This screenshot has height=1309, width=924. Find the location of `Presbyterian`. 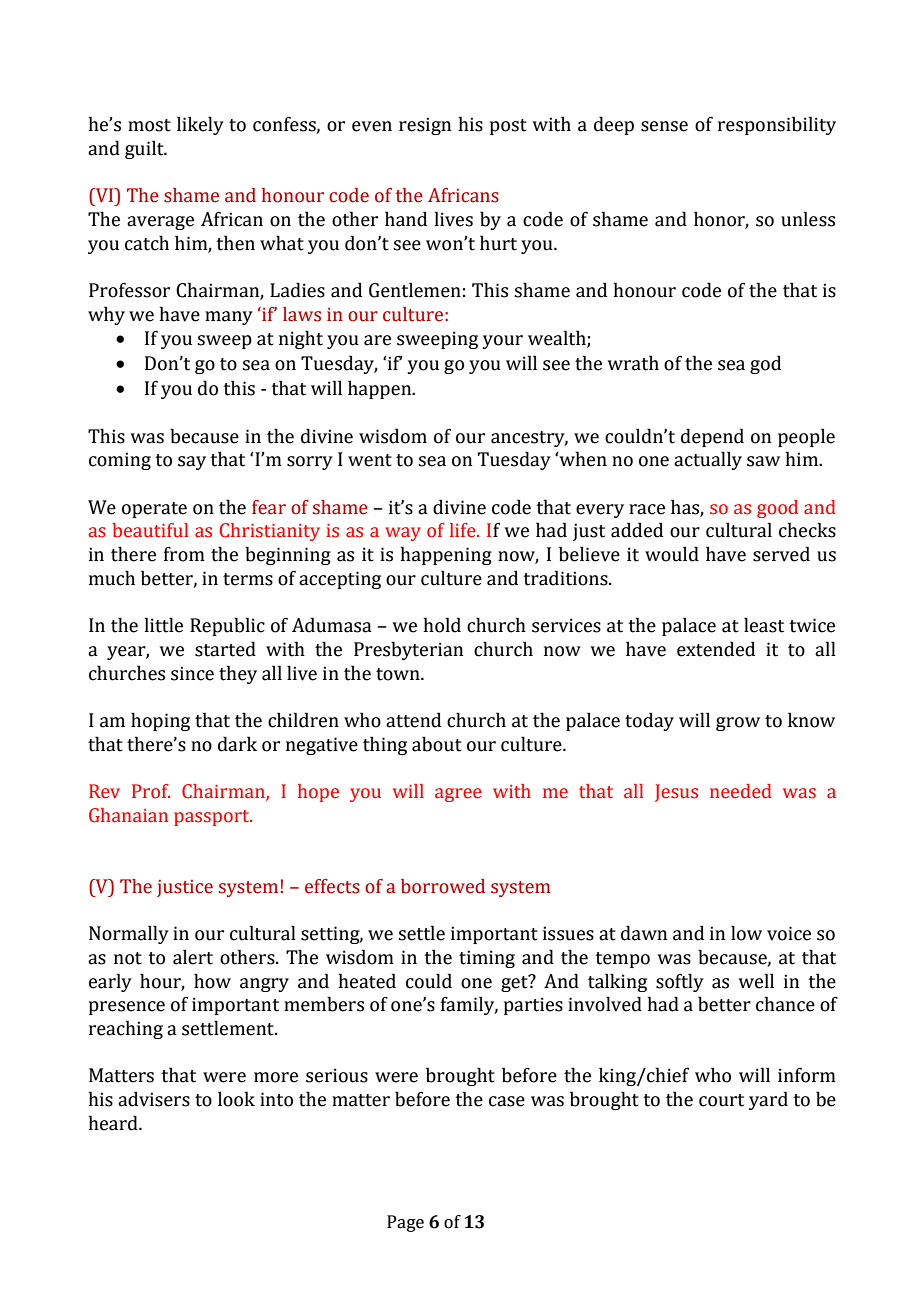

Presbyterian is located at coordinates (408, 650).
